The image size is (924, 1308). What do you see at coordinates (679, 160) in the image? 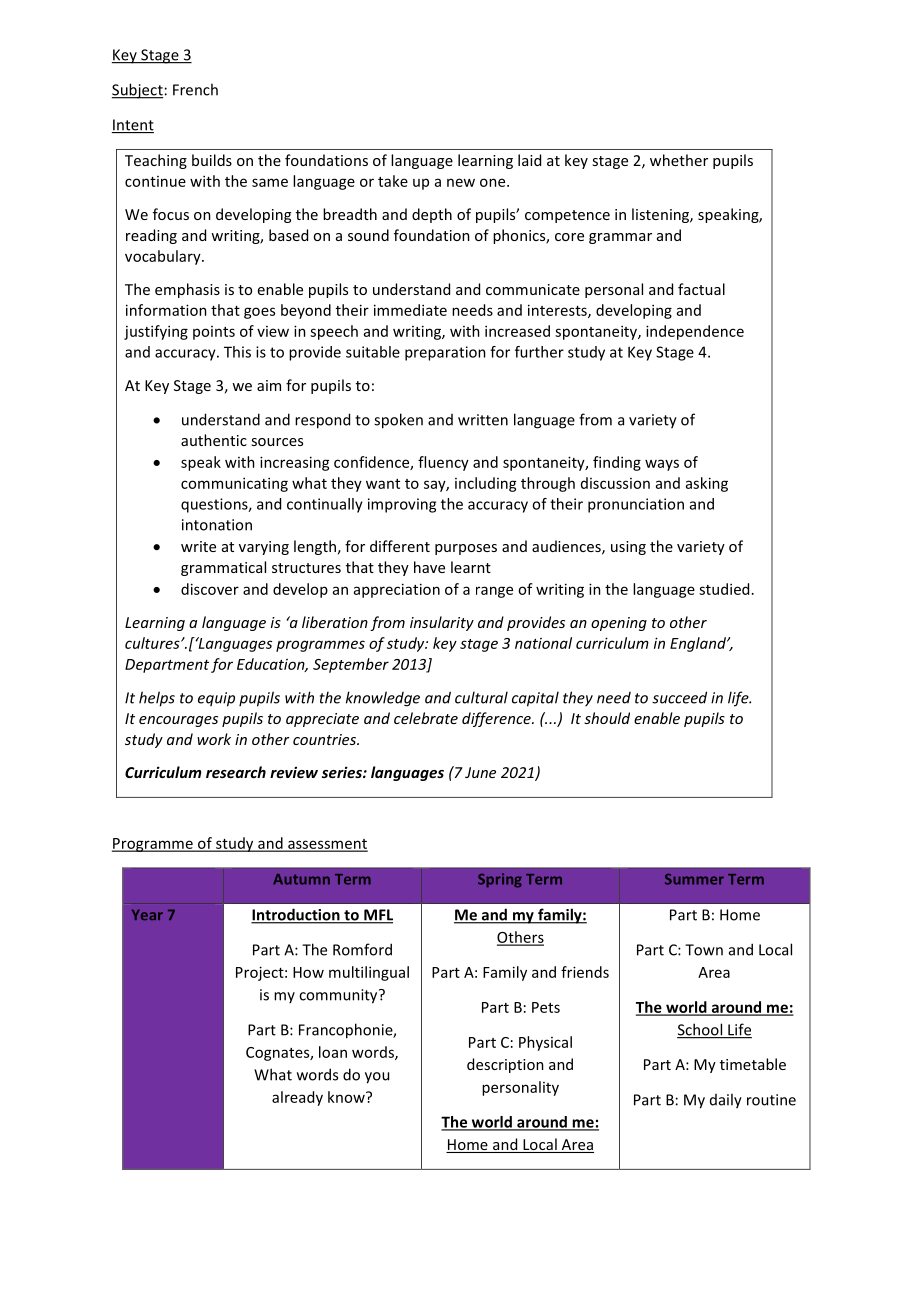
I see `whether` at bounding box center [679, 160].
